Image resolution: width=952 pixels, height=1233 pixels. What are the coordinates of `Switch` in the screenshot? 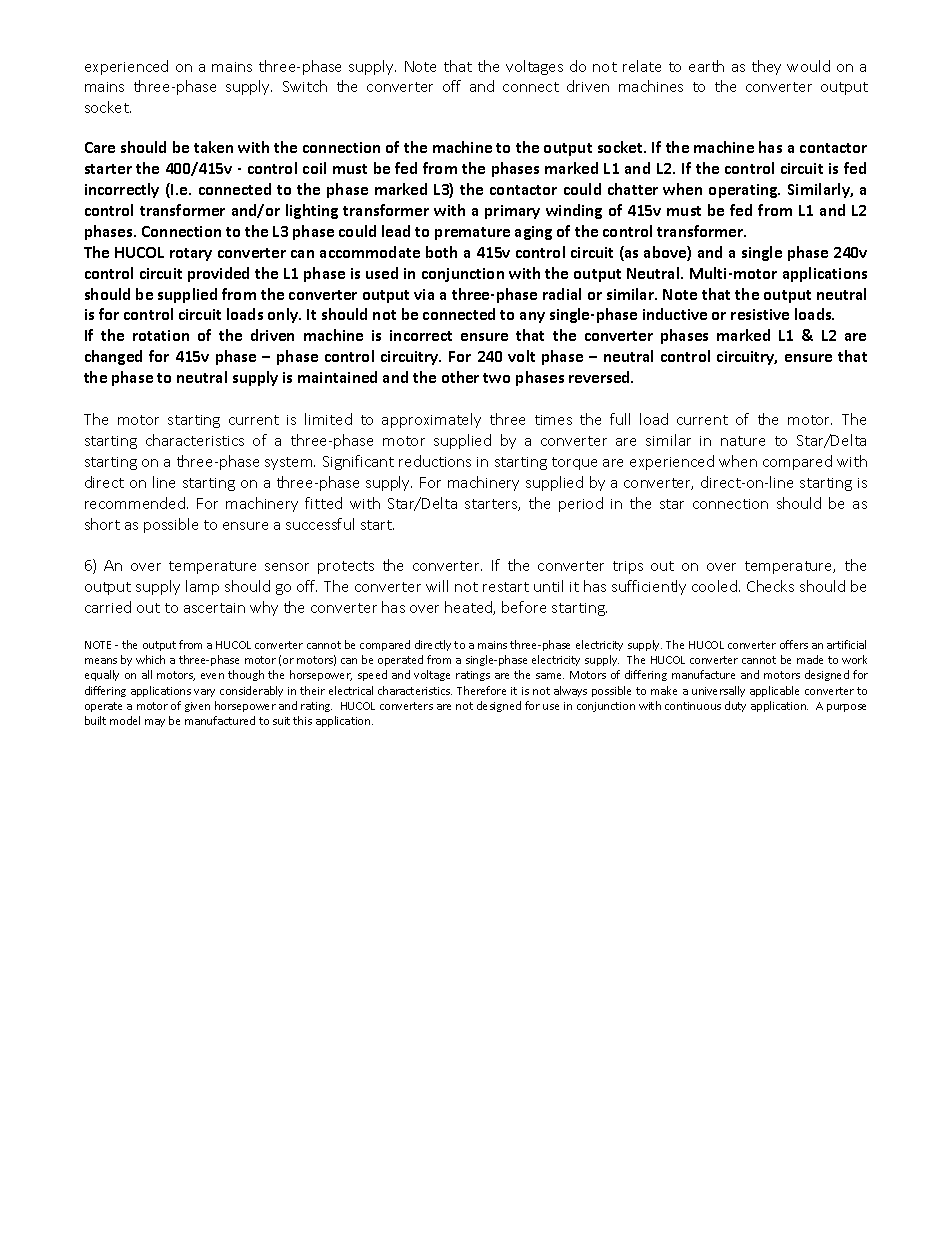 It's located at (305, 86).
